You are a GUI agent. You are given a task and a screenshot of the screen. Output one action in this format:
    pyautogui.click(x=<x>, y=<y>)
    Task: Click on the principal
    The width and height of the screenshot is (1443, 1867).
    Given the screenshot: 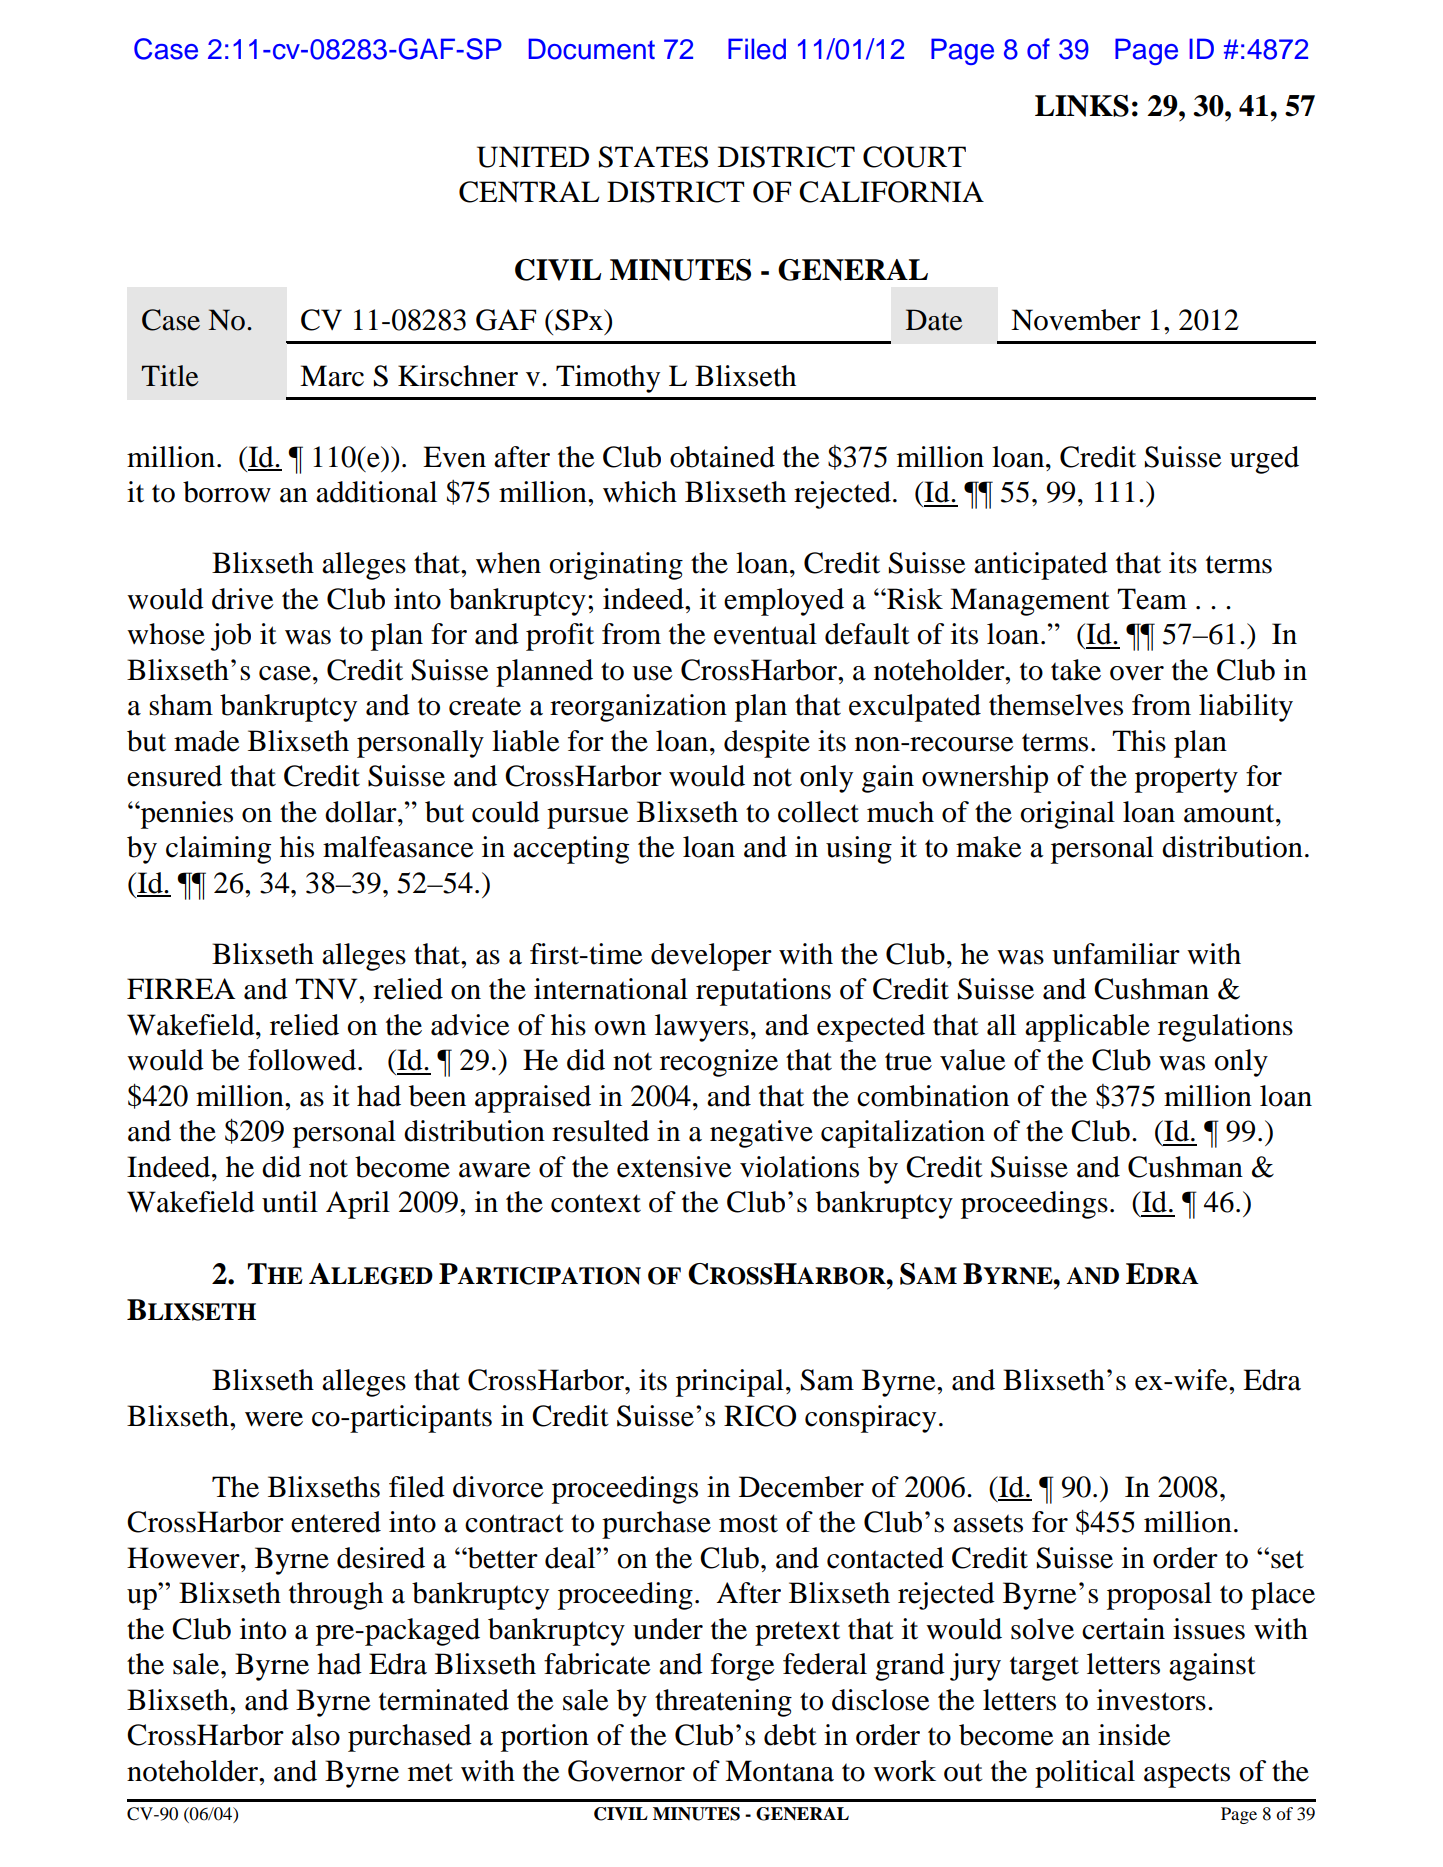 What is the action you would take?
    pyautogui.click(x=730, y=1383)
